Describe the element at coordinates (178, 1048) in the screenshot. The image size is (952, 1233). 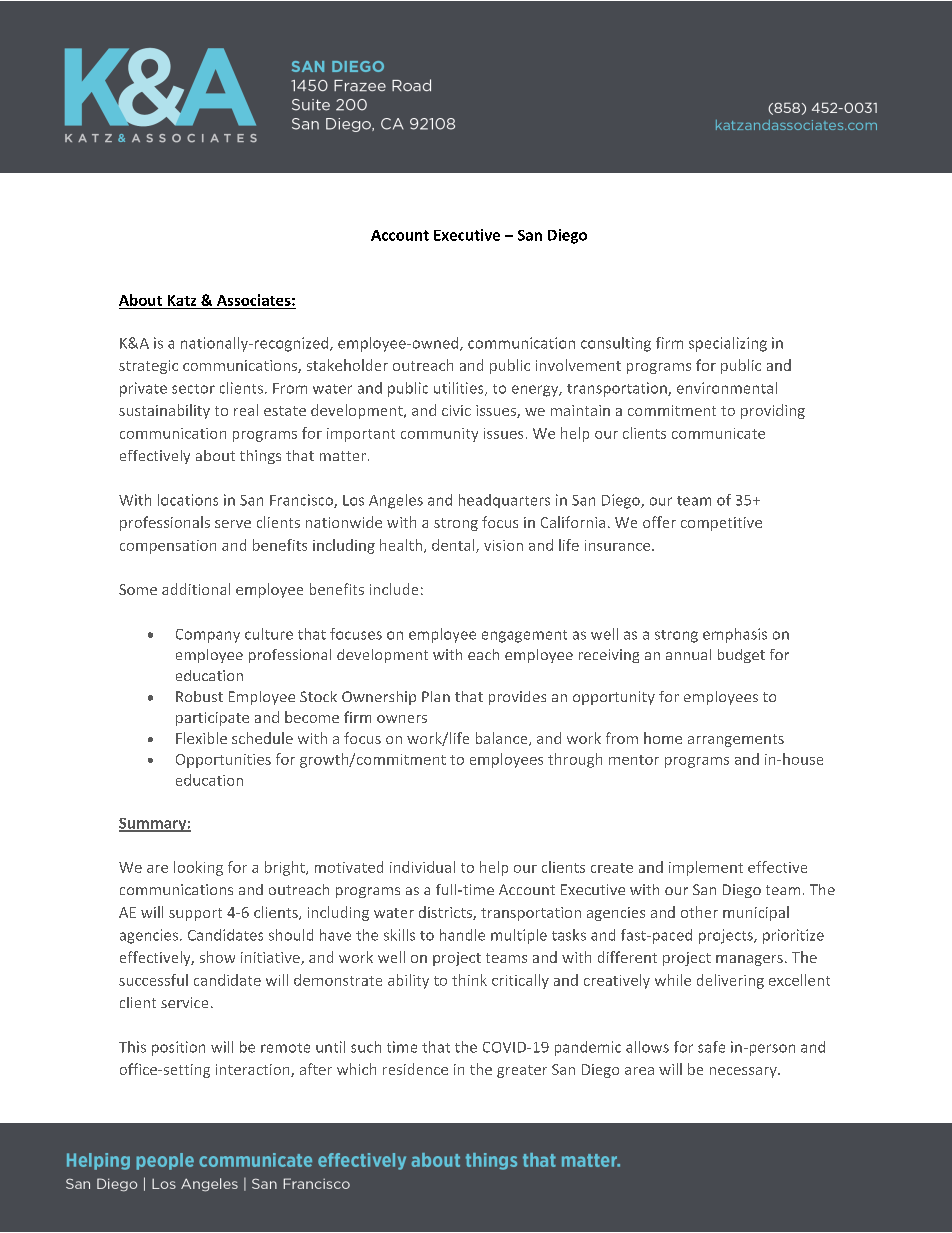
I see `position` at that location.
